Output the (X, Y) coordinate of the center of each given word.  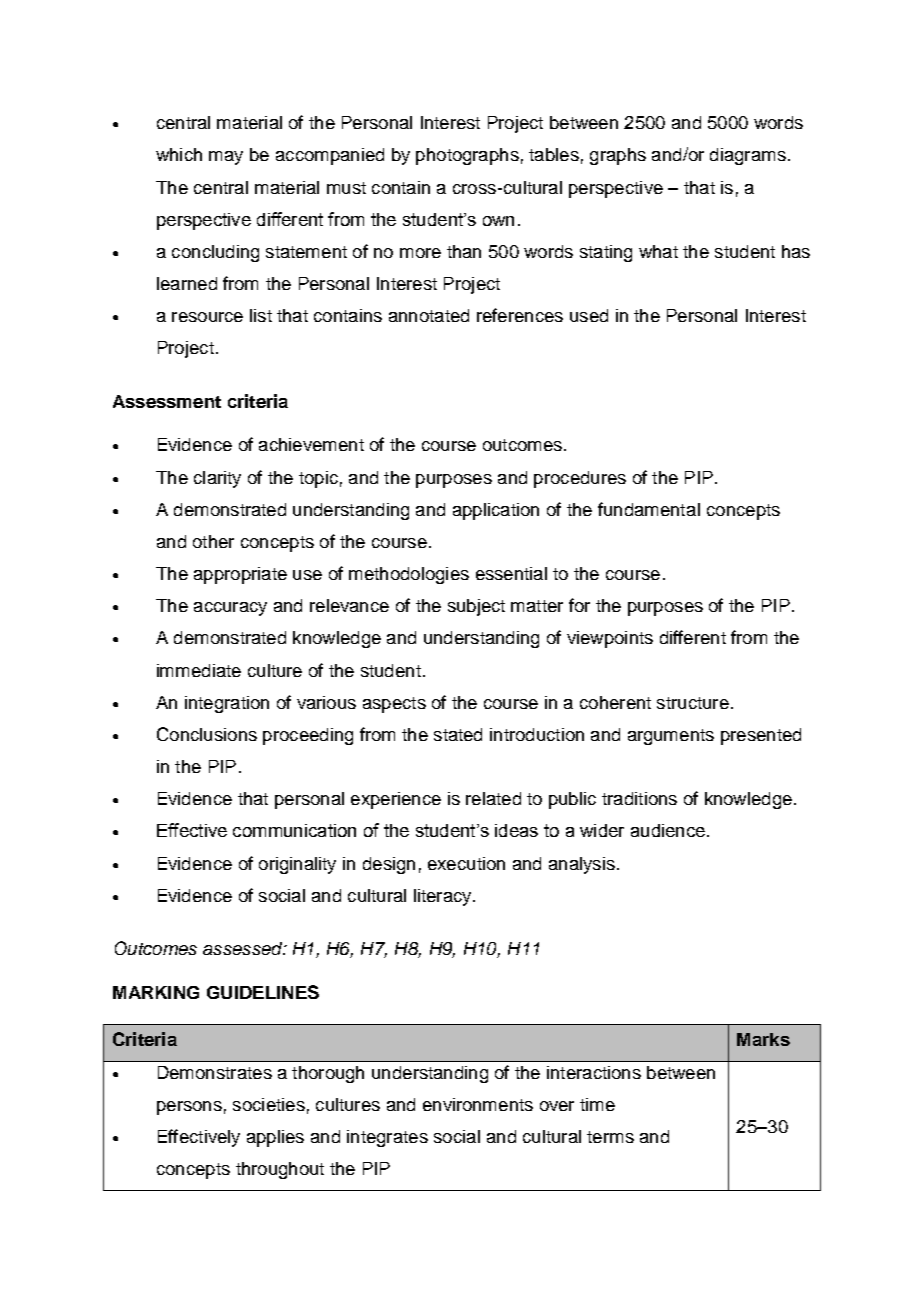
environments (478, 1104)
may (226, 158)
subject (476, 607)
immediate (199, 670)
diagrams (748, 156)
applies (275, 1138)
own (498, 221)
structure (693, 703)
